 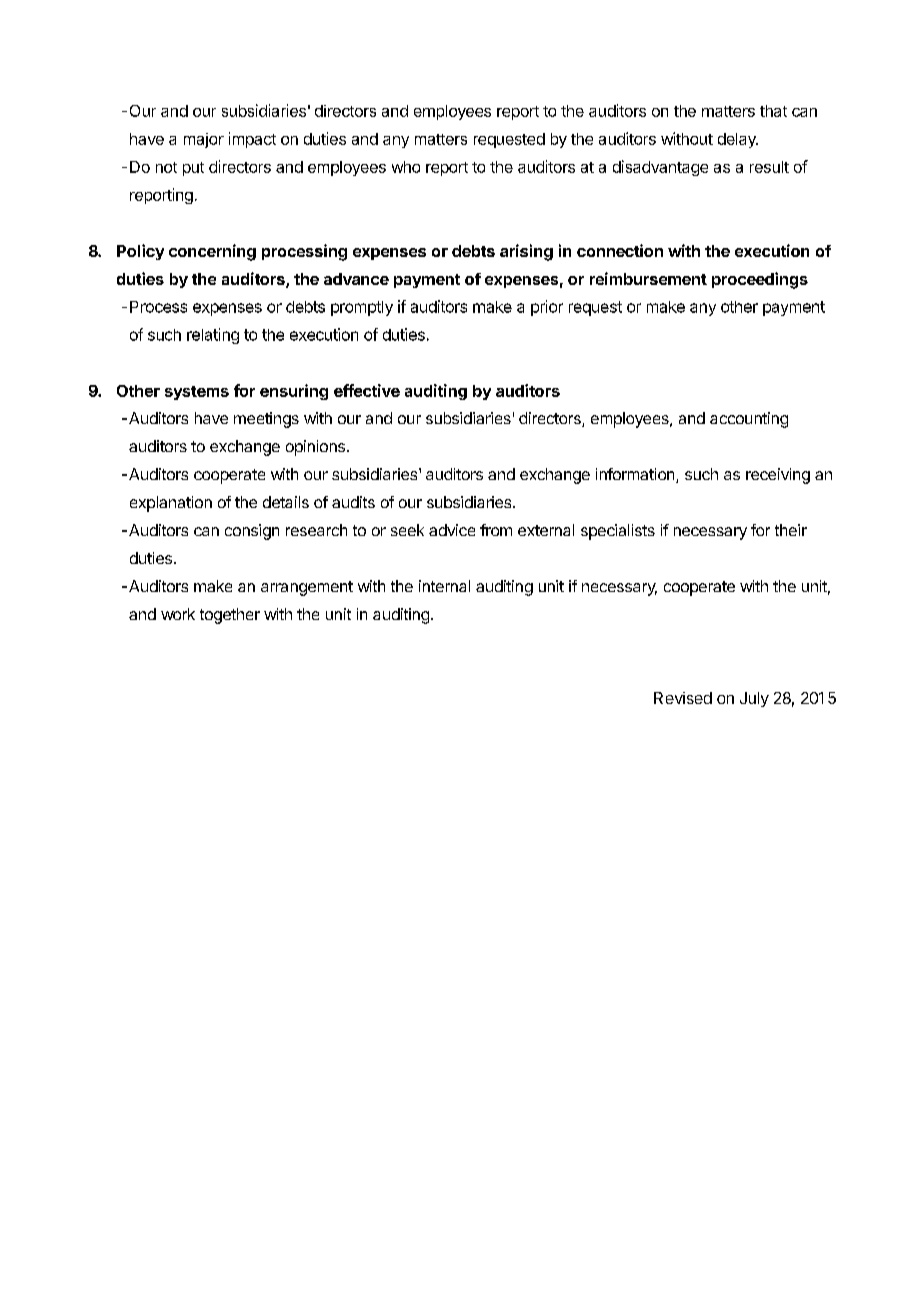 I want to click on systems, so click(x=197, y=393).
